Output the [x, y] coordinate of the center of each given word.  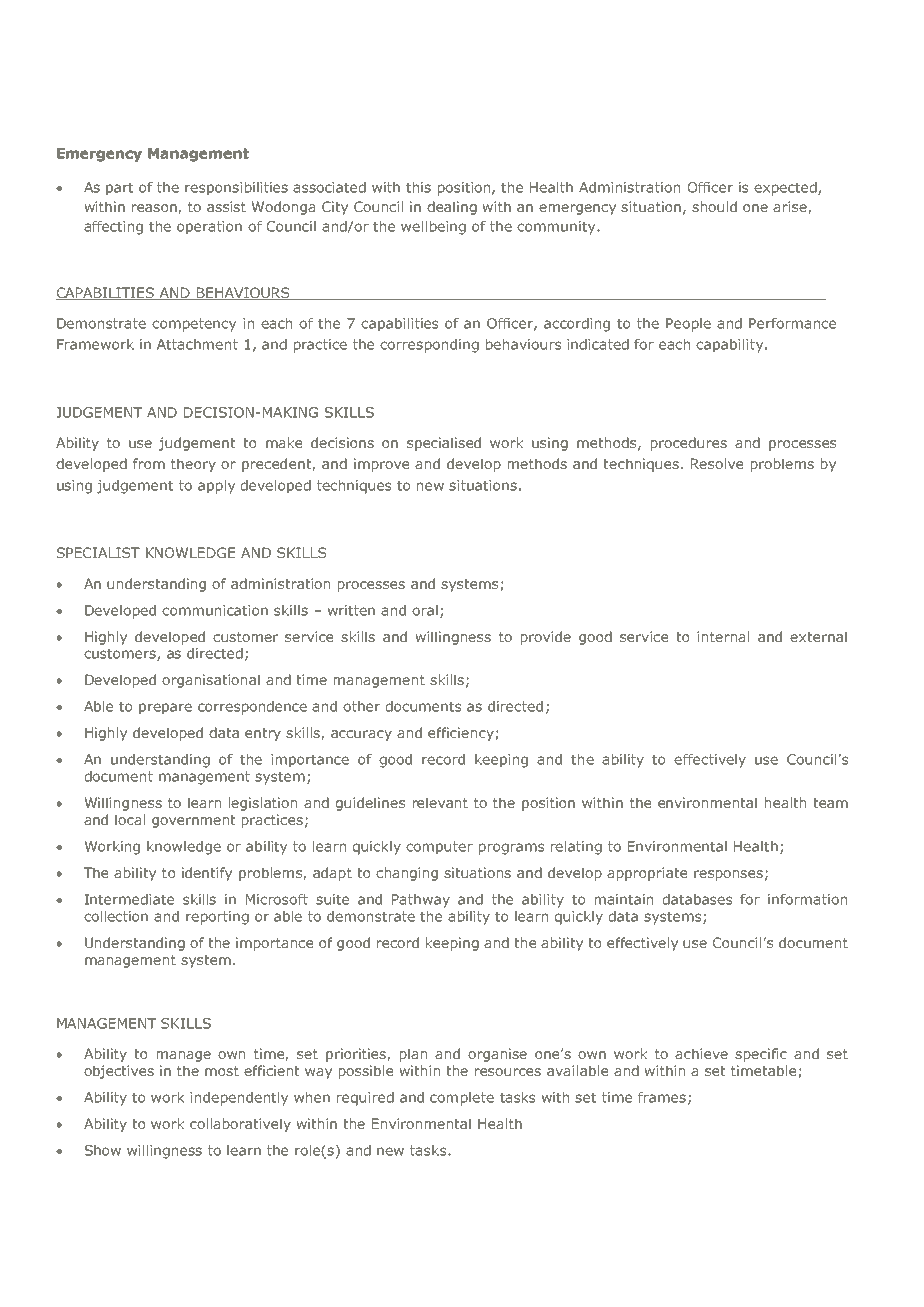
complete [462, 1099]
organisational [211, 681]
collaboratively [240, 1125]
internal [723, 636]
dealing [452, 208]
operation [209, 228]
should [714, 206]
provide [546, 638]
